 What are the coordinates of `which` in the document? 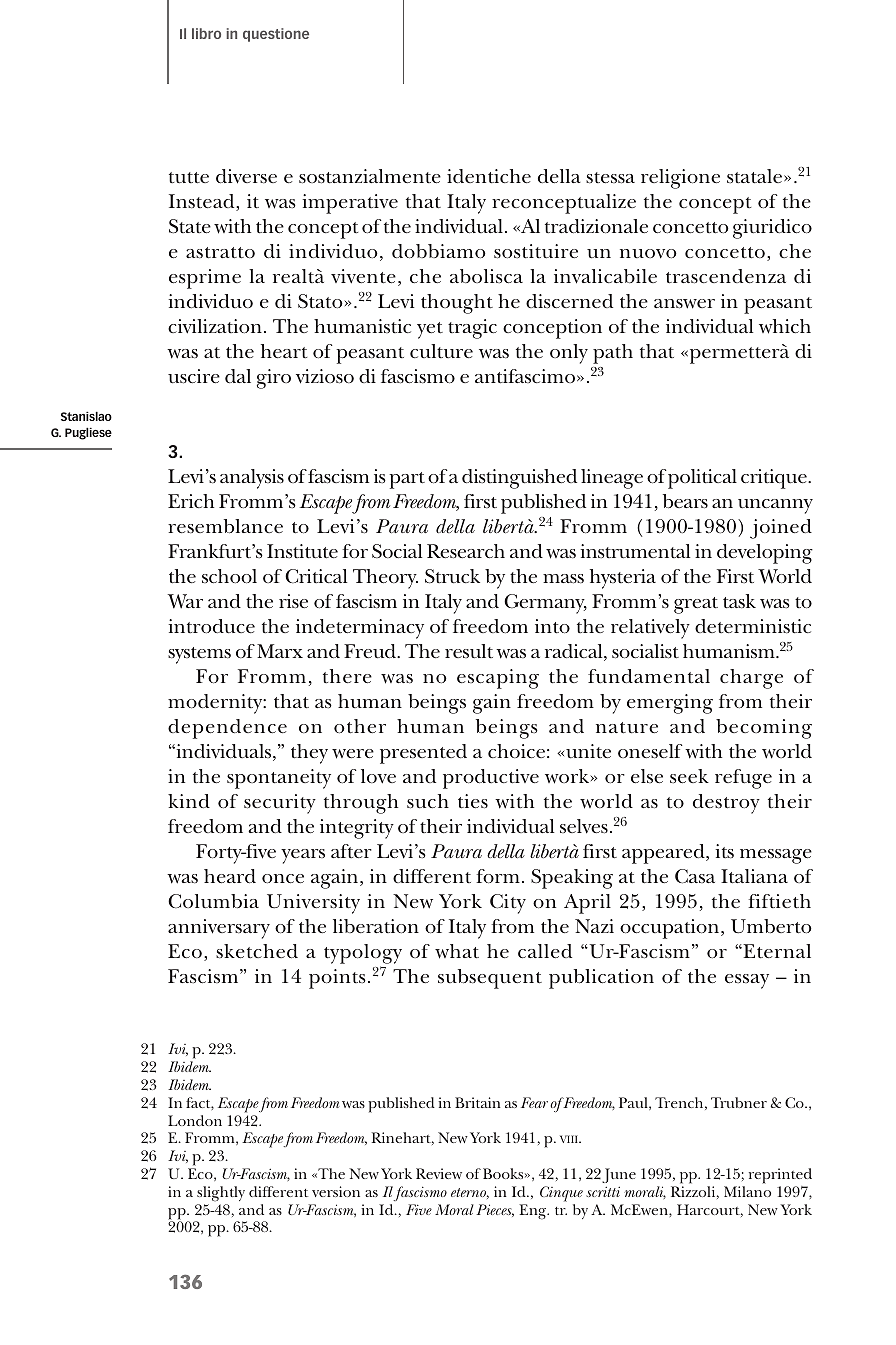 It's located at (785, 326).
